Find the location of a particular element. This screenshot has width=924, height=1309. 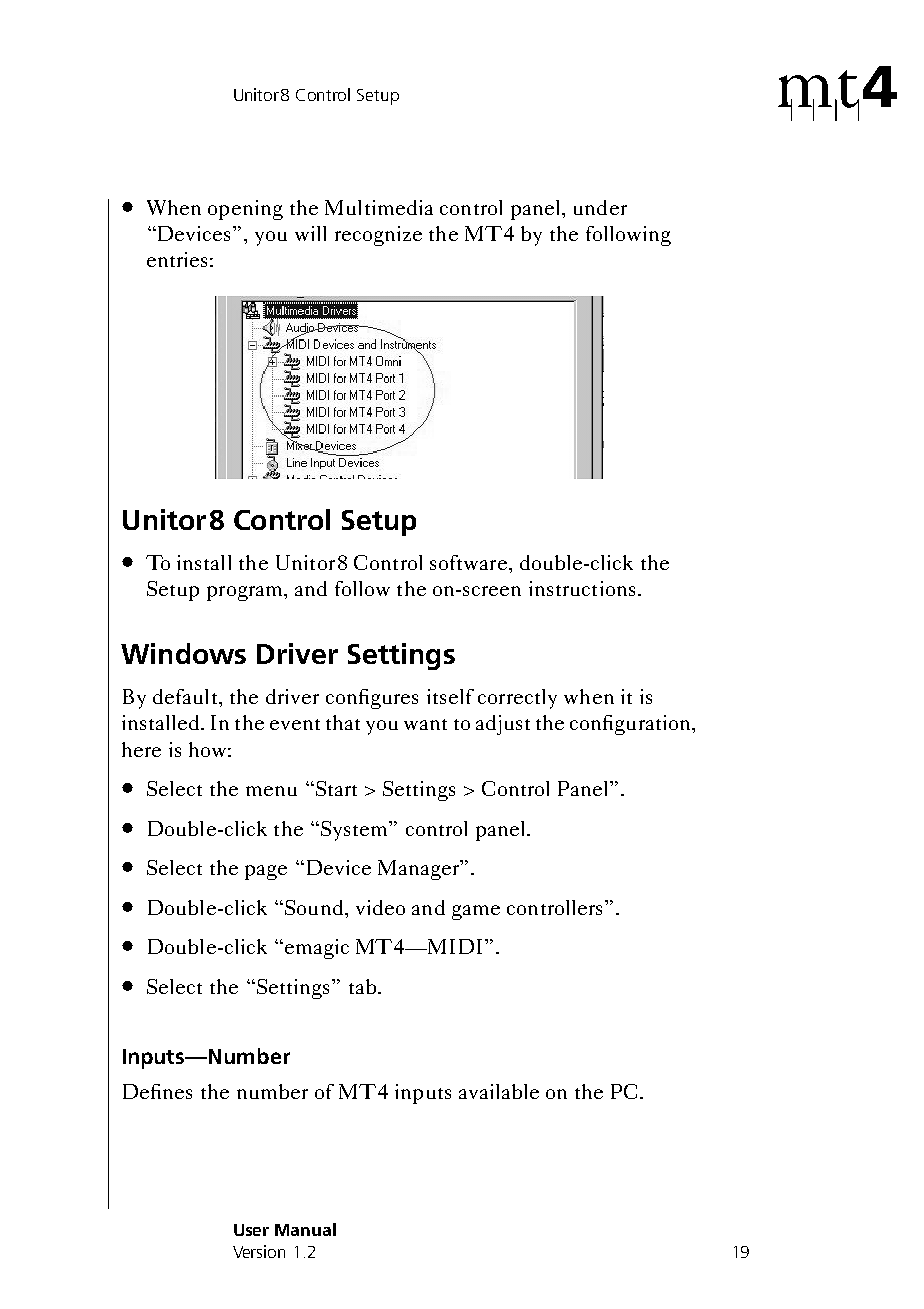

recognize is located at coordinates (378, 236).
